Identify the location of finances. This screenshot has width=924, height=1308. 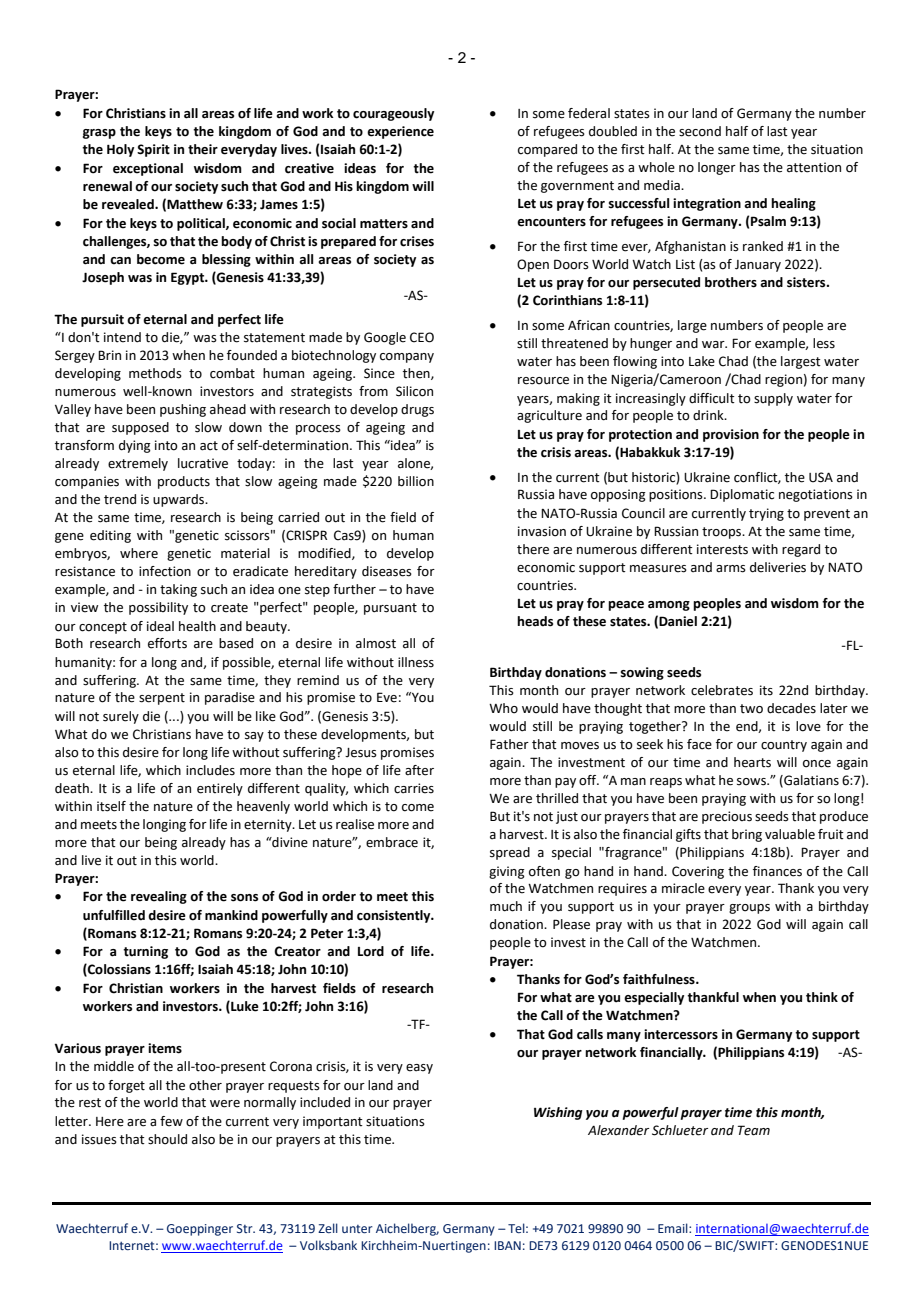
(777, 871).
